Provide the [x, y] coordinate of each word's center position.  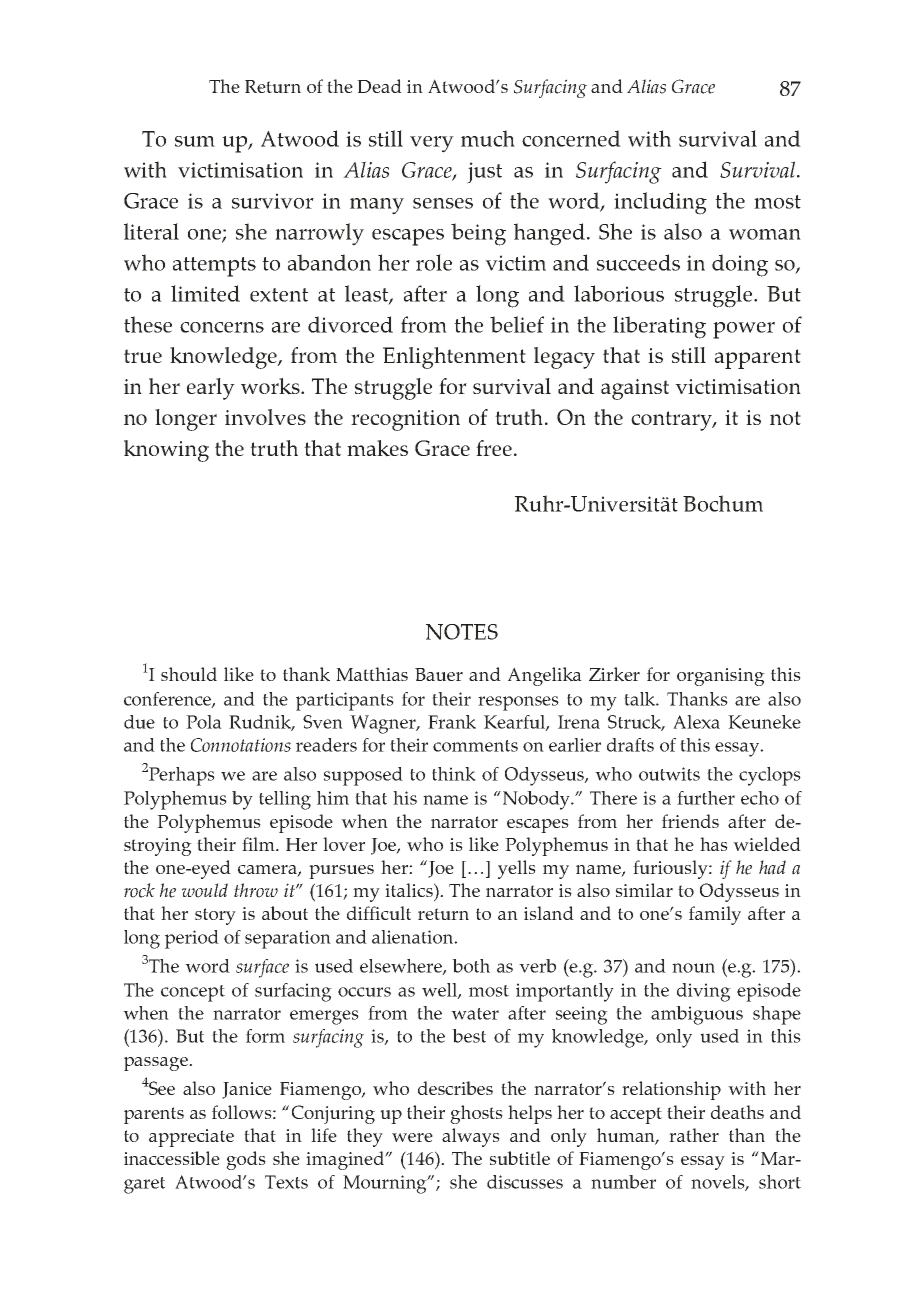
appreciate [191, 1138]
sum [195, 141]
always [471, 1137]
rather [694, 1135]
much [488, 138]
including [660, 203]
